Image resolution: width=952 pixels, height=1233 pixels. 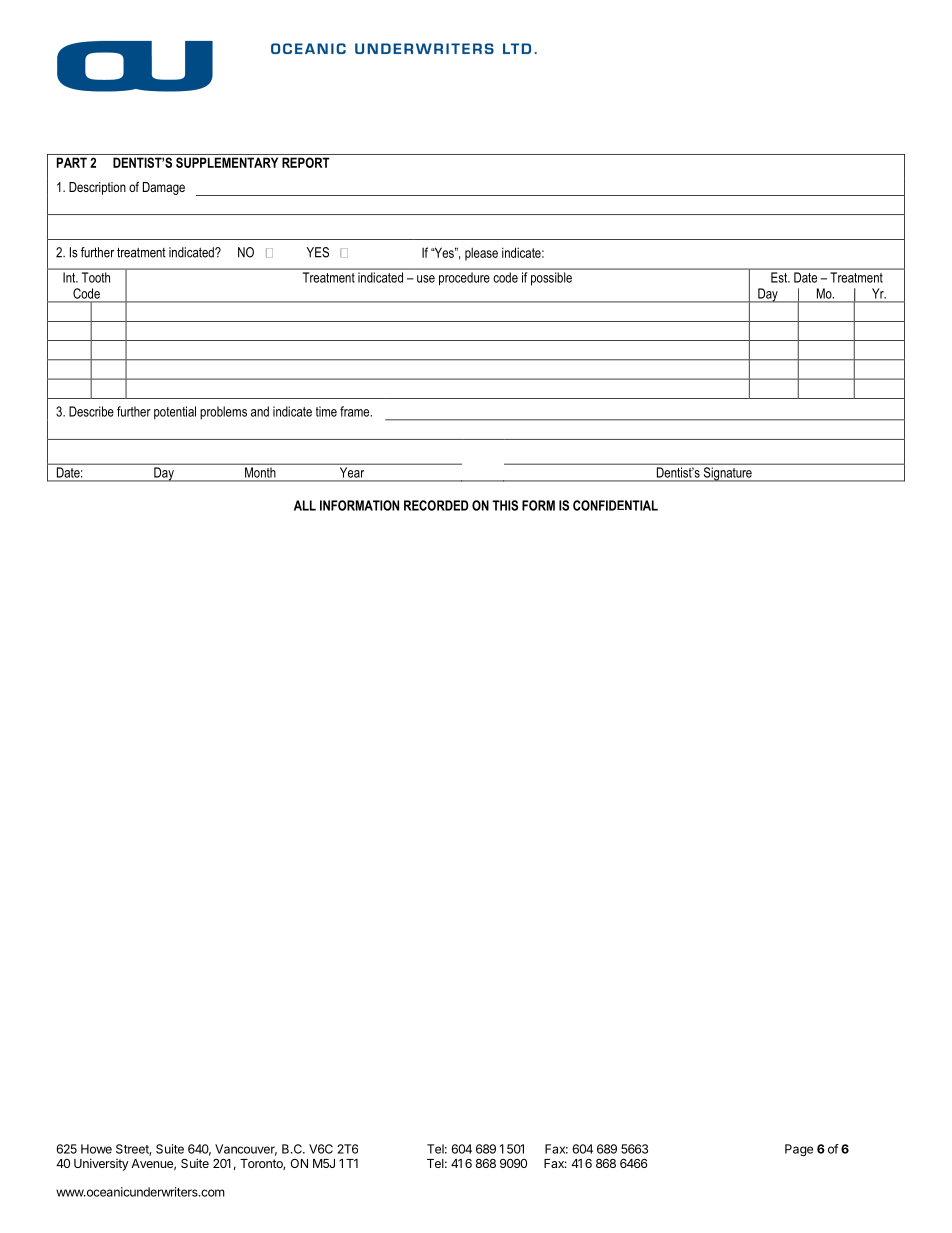 I want to click on University, so click(x=101, y=1164).
